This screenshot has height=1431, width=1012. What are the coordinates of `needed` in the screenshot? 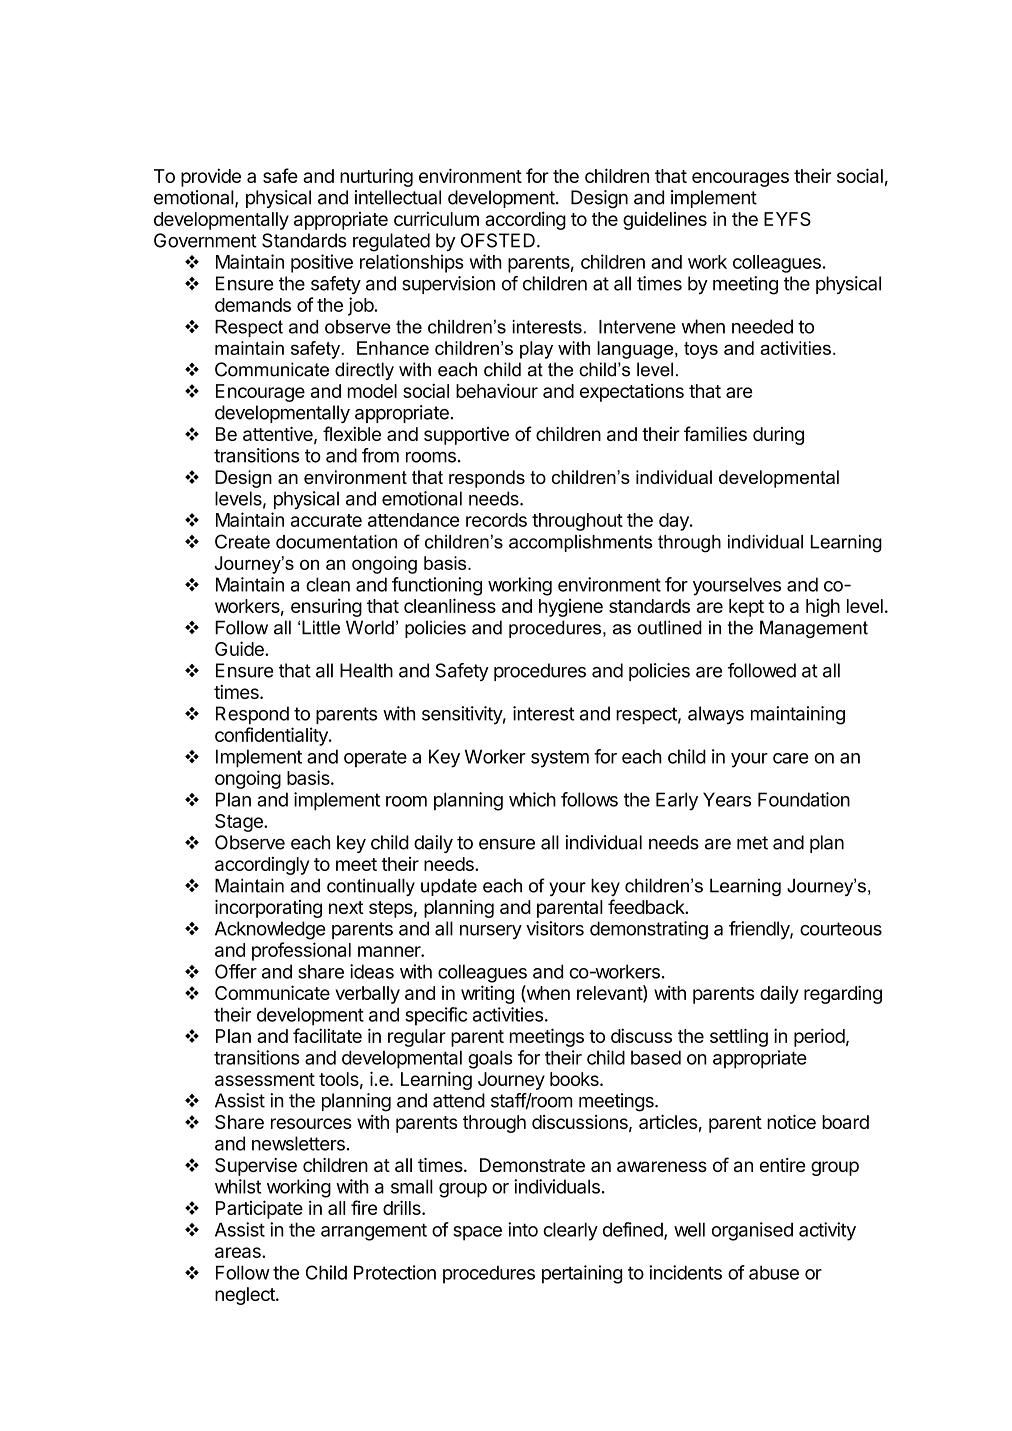 It's located at (762, 326).
